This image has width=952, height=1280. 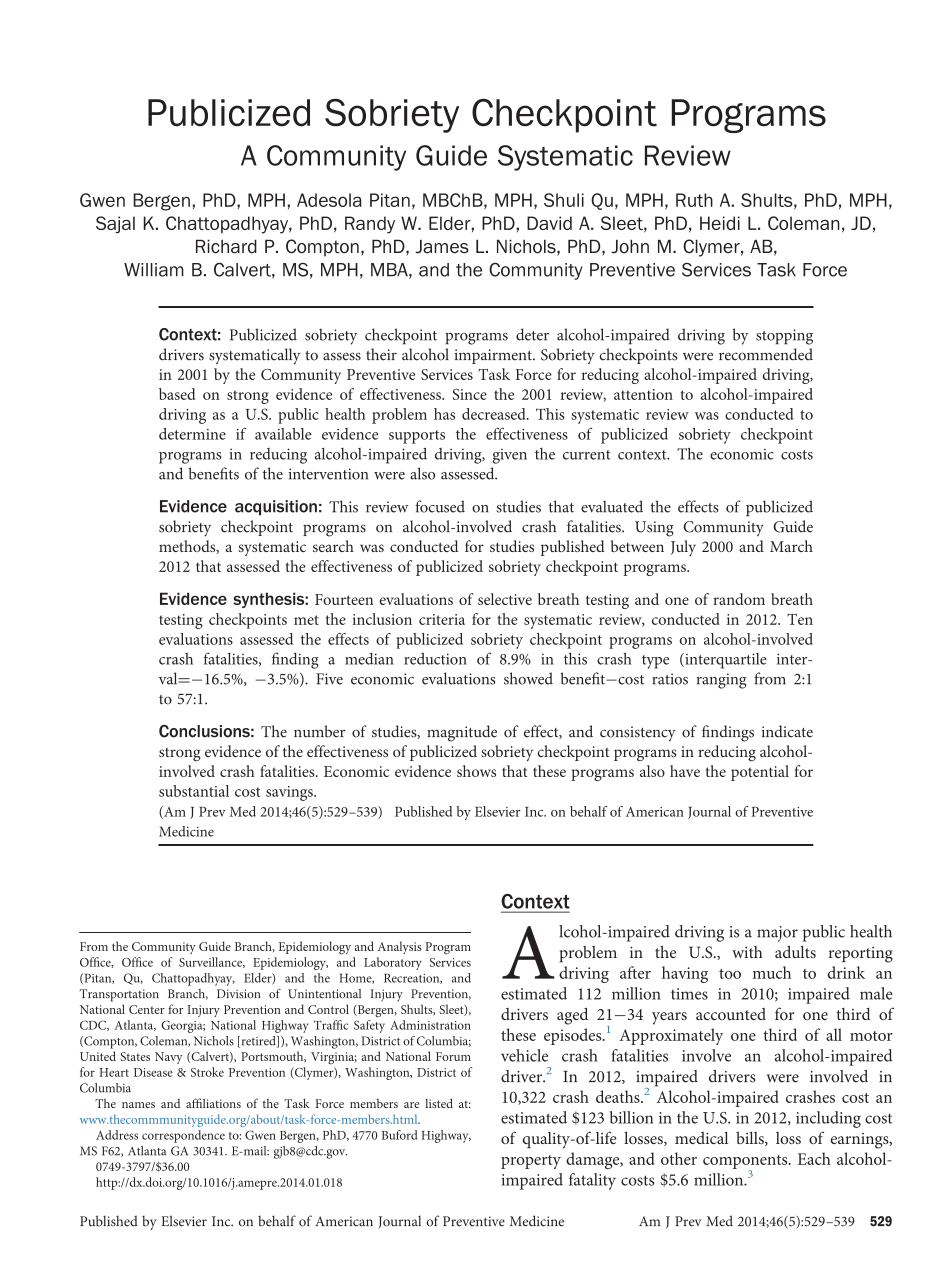 What do you see at coordinates (751, 1139) in the image?
I see `bills` at bounding box center [751, 1139].
